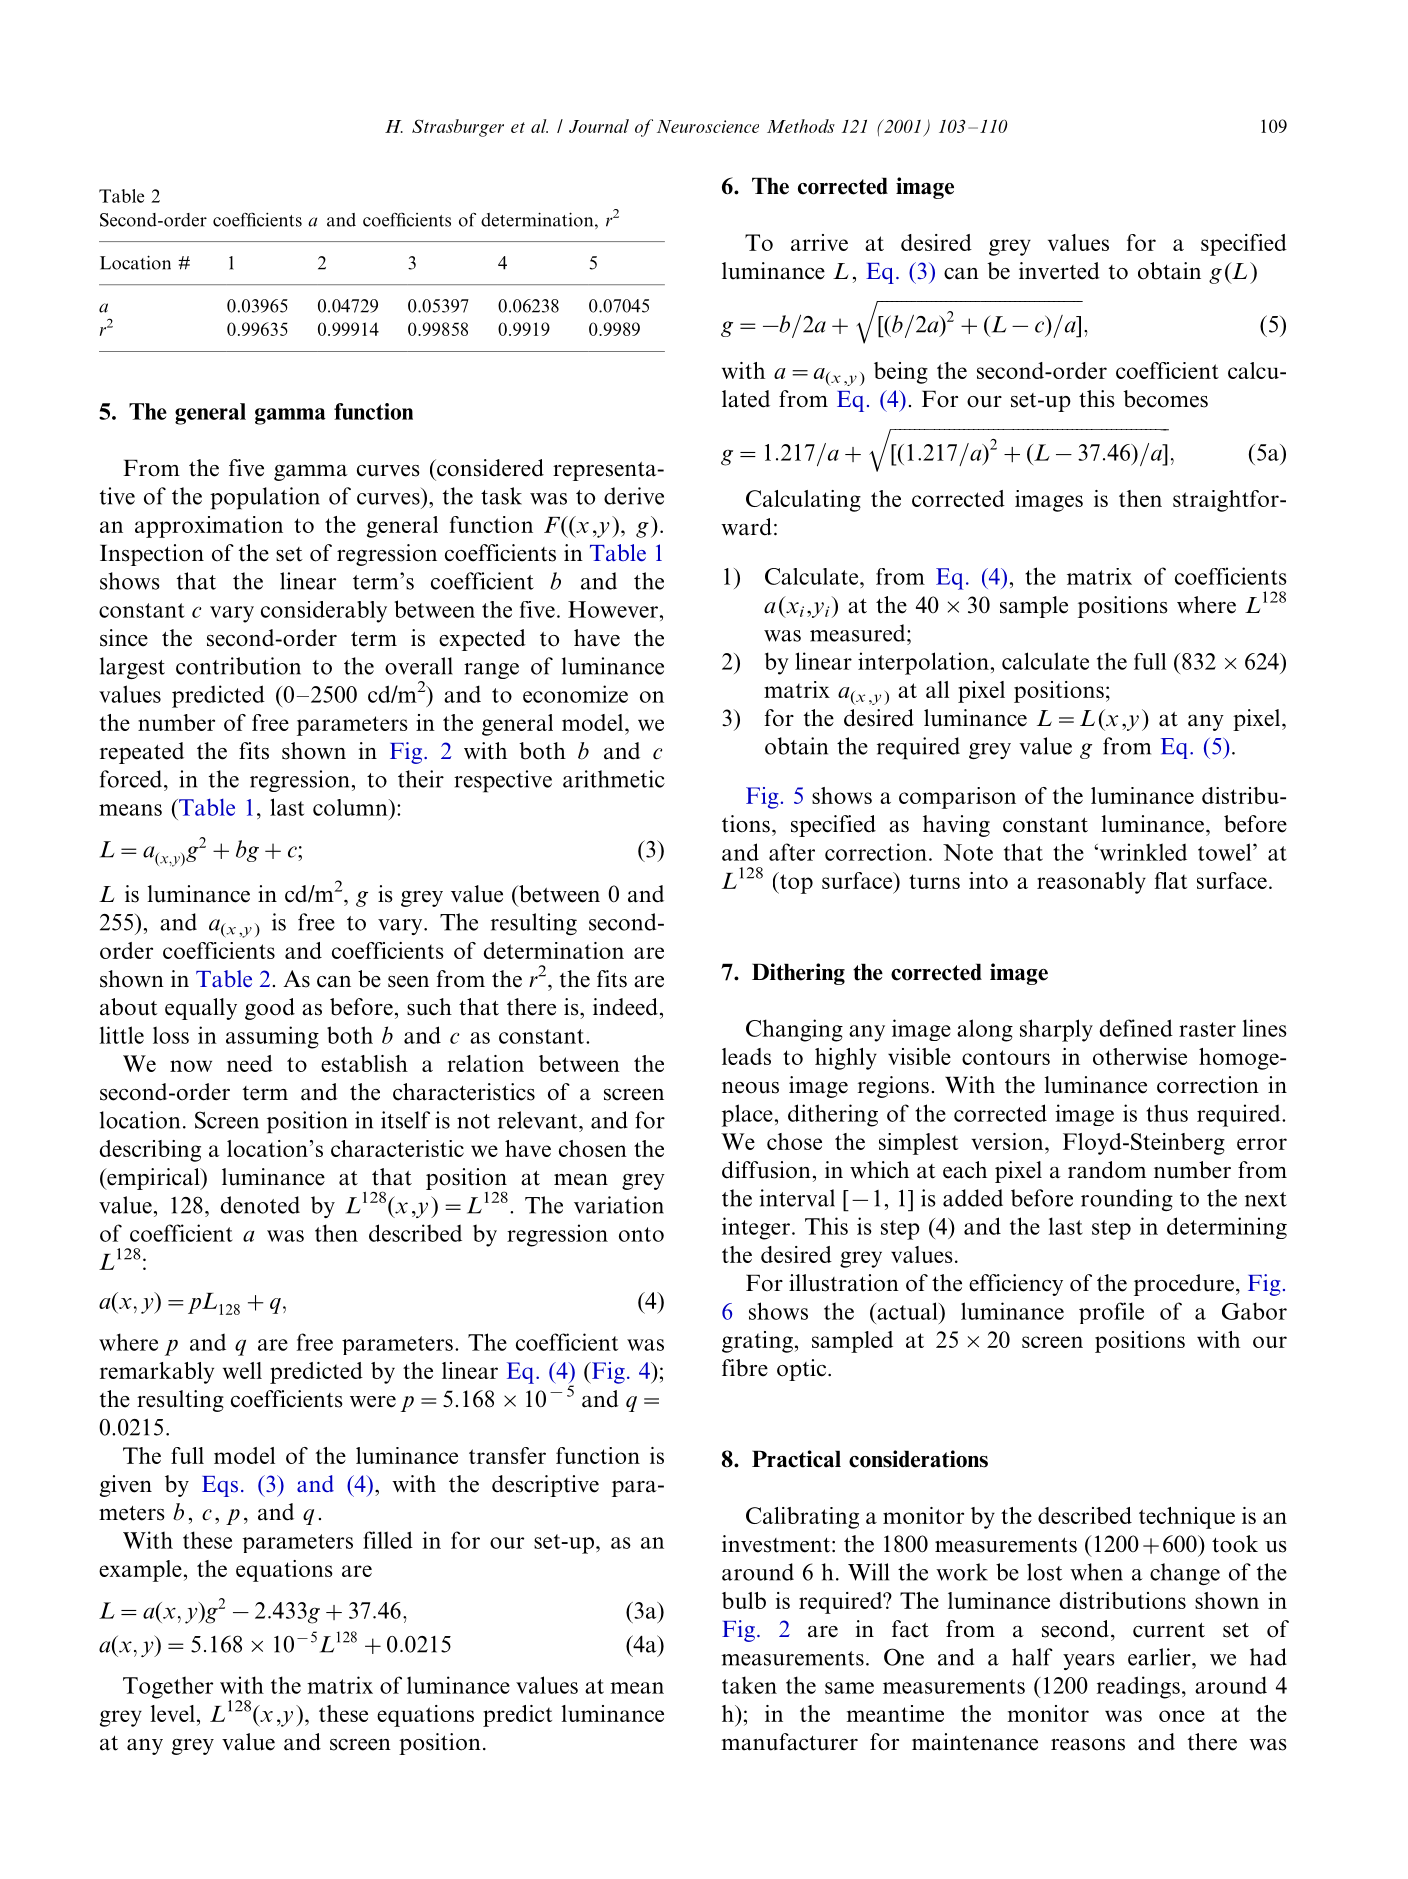 This image has width=1408, height=1879. What do you see at coordinates (1127, 1200) in the image?
I see `rounding` at bounding box center [1127, 1200].
